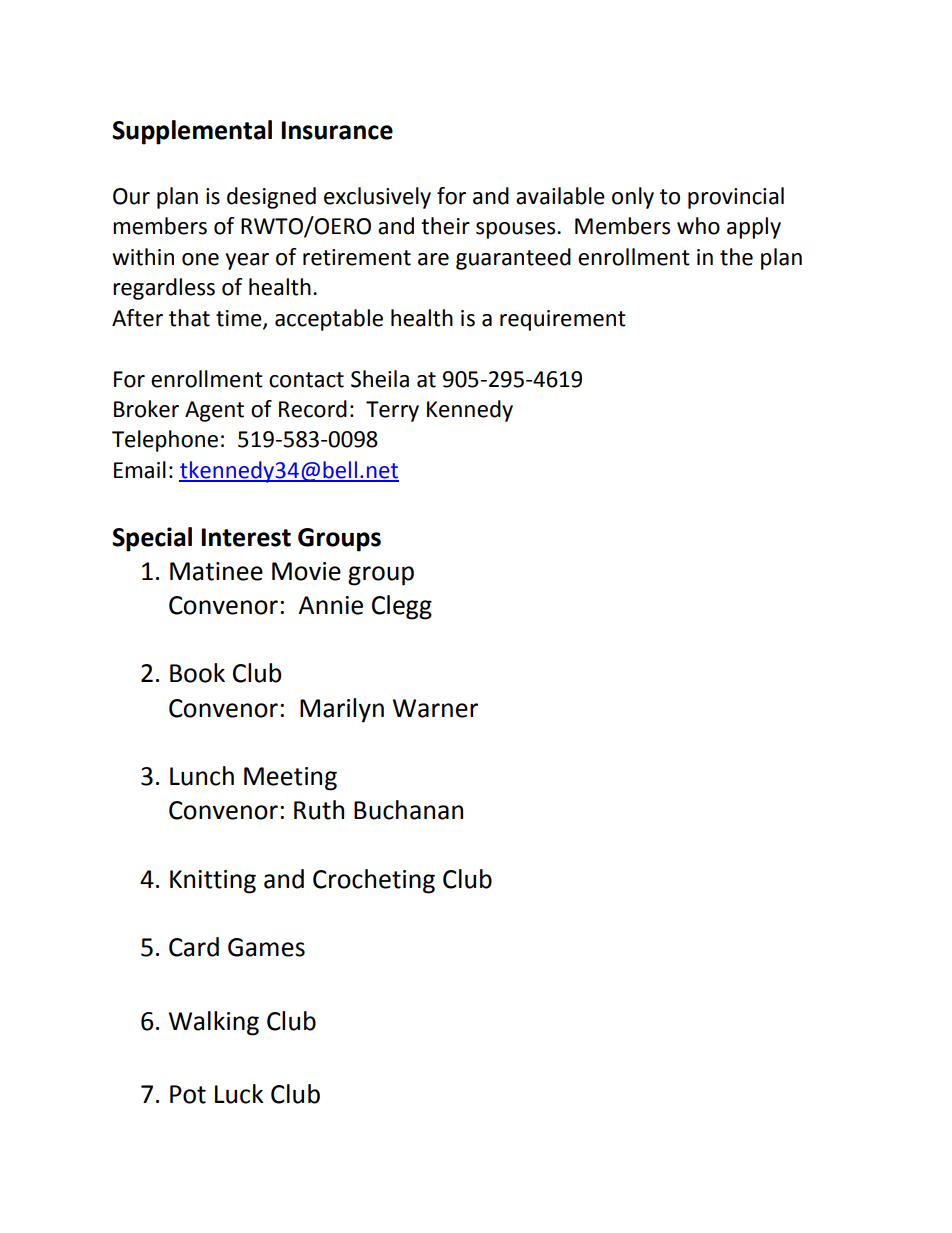  I want to click on Terry, so click(392, 411).
